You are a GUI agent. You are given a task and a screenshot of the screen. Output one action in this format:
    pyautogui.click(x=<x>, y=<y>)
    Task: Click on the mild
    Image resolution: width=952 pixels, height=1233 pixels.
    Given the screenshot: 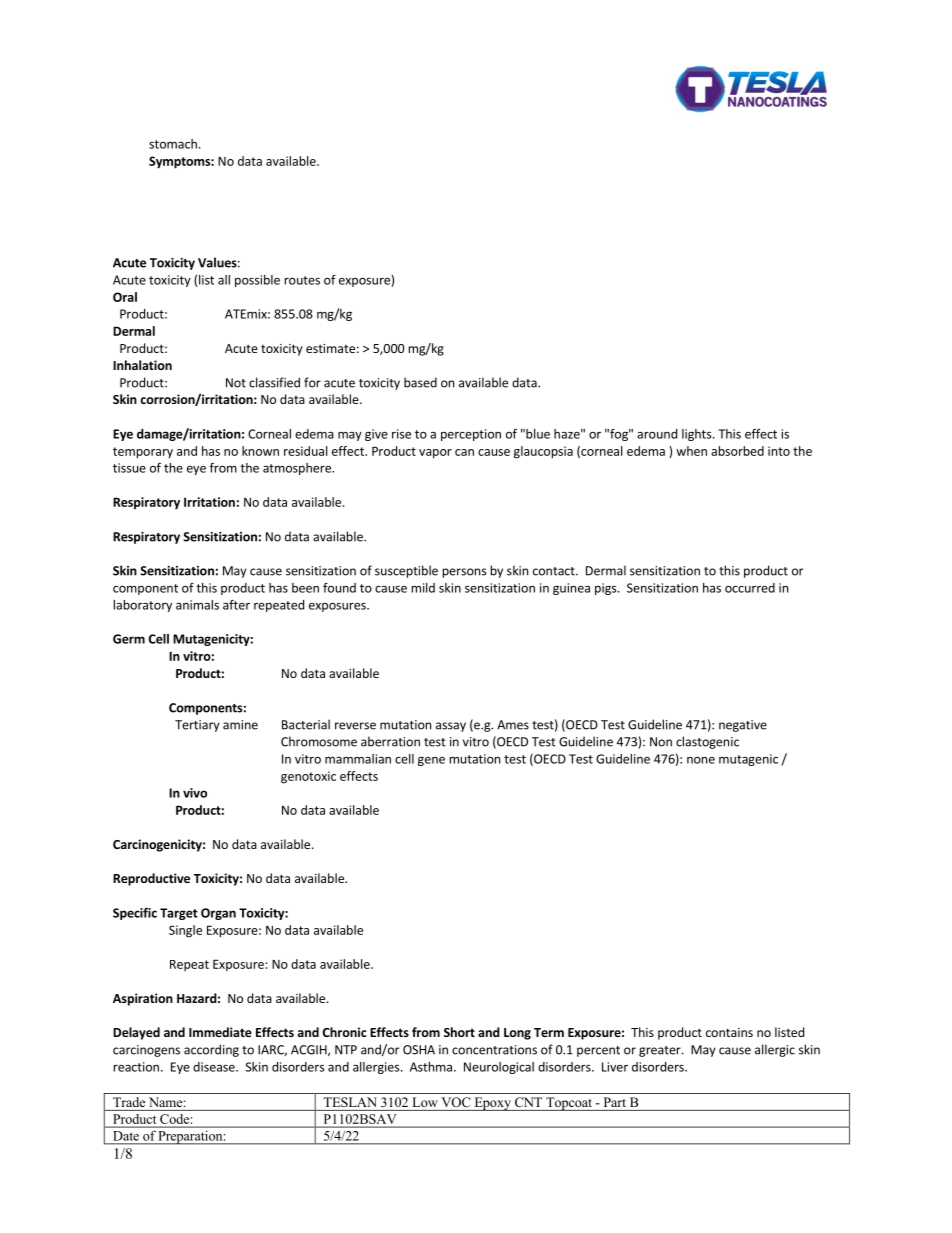 What is the action you would take?
    pyautogui.click(x=423, y=588)
